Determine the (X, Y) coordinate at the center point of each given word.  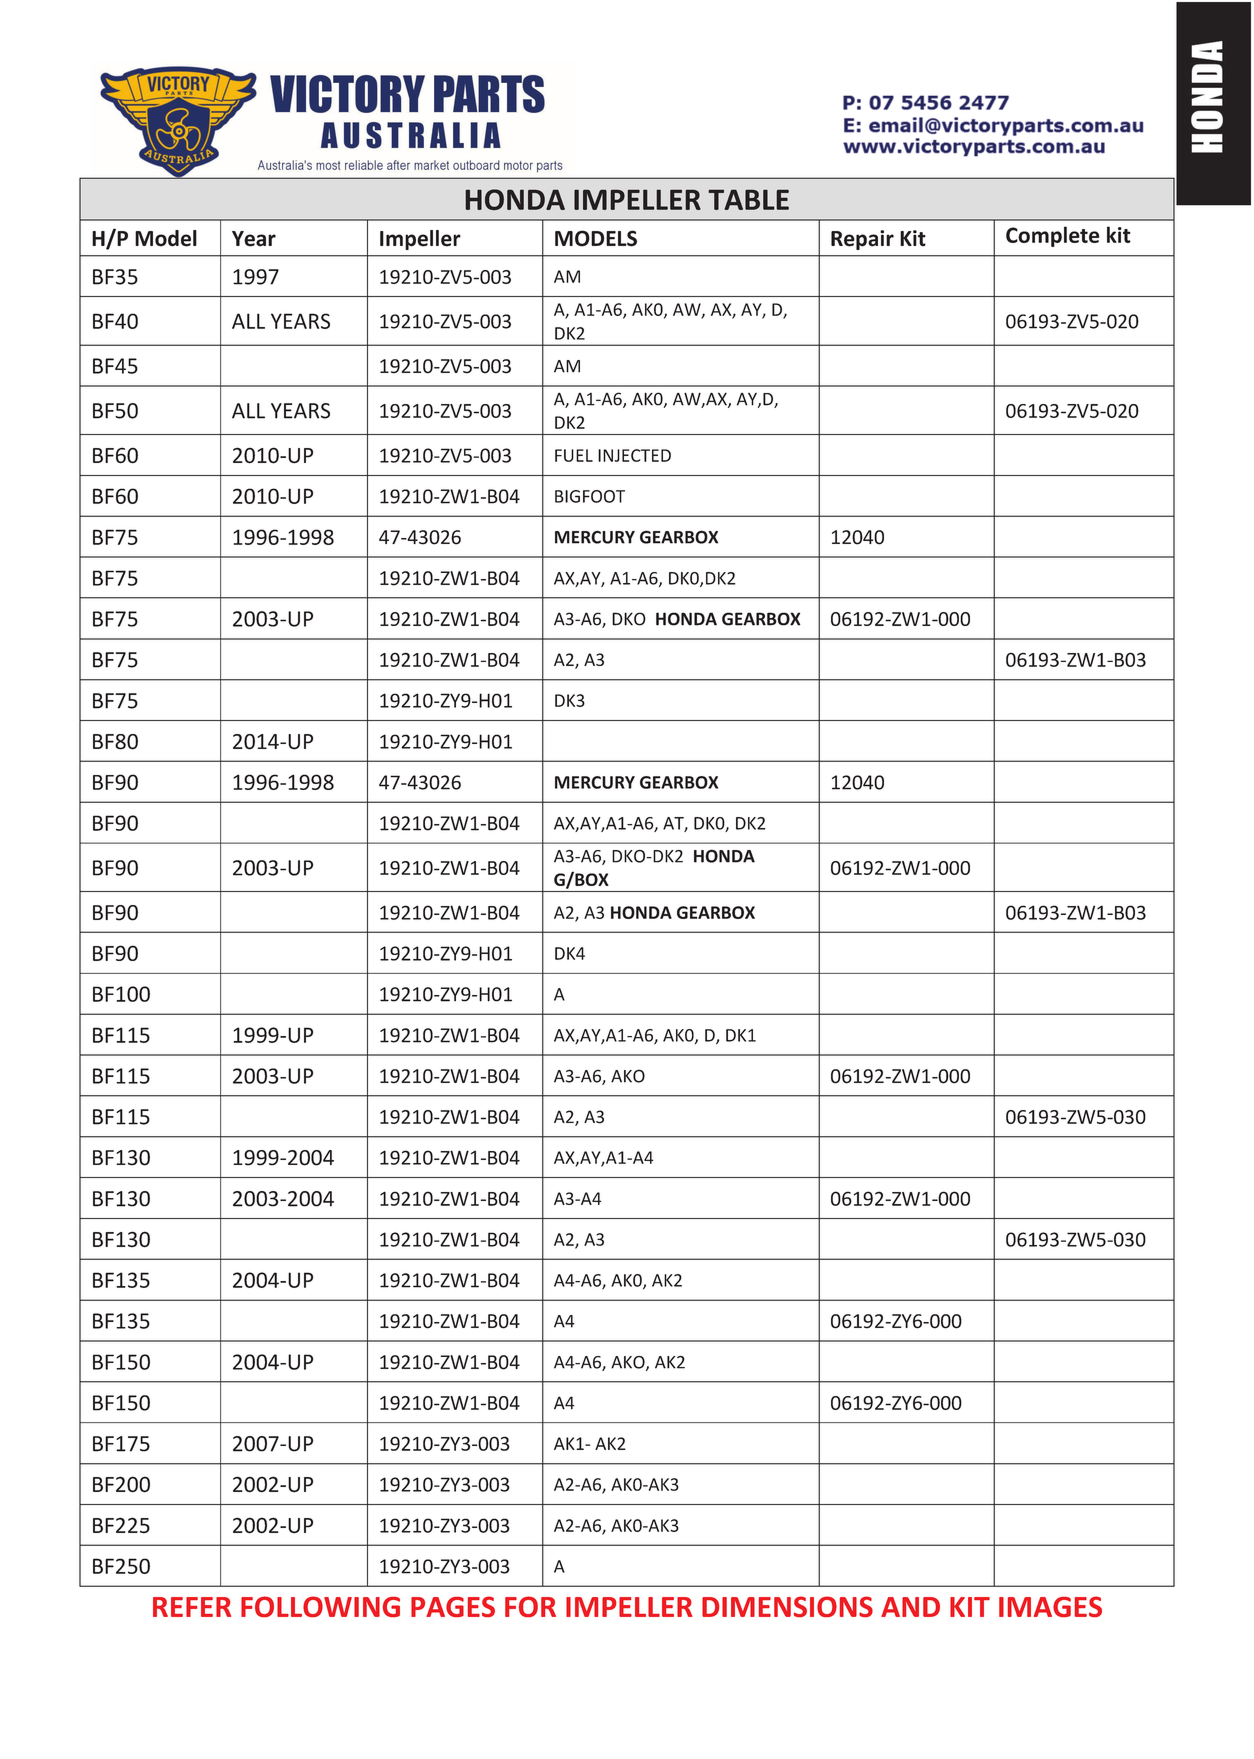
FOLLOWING (320, 1606)
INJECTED (634, 455)
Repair (862, 240)
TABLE (748, 199)
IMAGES (1050, 1606)
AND (910, 1607)
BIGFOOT (590, 496)
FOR (530, 1606)
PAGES (453, 1606)
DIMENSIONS (787, 1606)
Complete (1053, 236)
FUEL (574, 455)
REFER (192, 1607)
